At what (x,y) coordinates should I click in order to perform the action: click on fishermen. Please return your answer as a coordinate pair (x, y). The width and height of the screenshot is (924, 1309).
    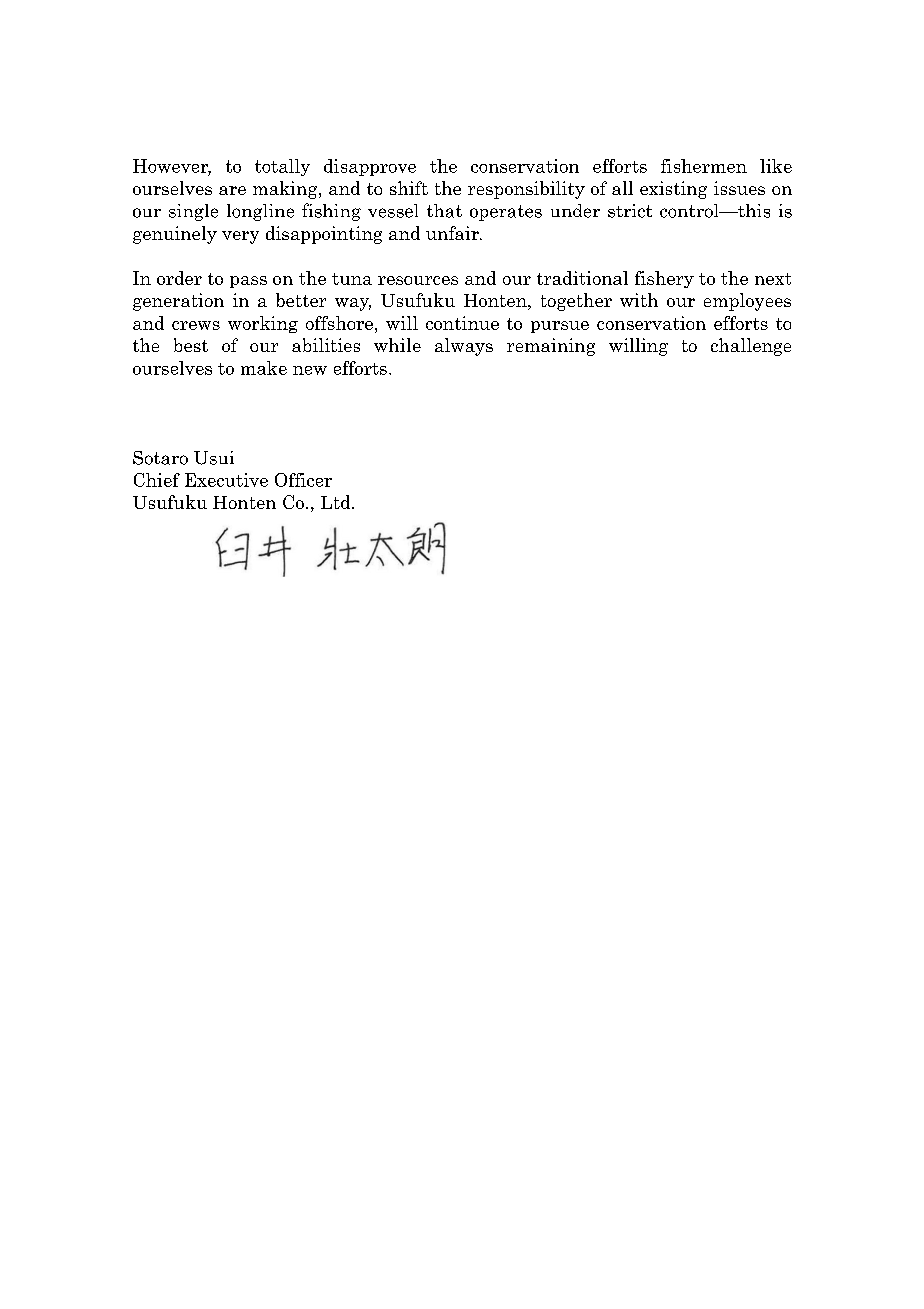
    Looking at the image, I should click on (704, 166).
